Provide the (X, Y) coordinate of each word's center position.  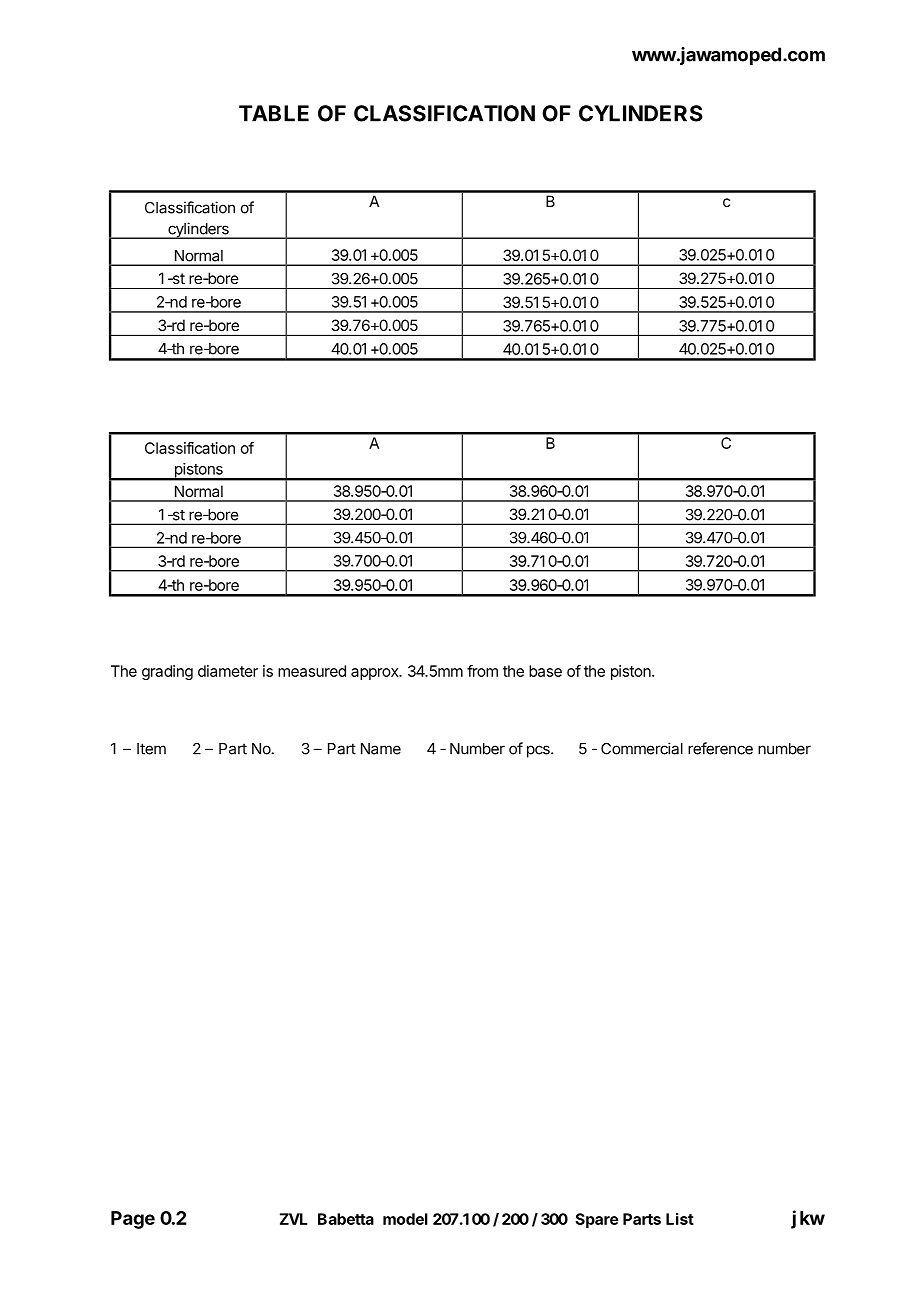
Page (133, 1220)
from (482, 671)
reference (720, 748)
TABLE (274, 113)
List (680, 1219)
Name (381, 749)
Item (151, 749)
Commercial (642, 748)
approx (376, 674)
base (545, 671)
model (405, 1219)
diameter (228, 671)
